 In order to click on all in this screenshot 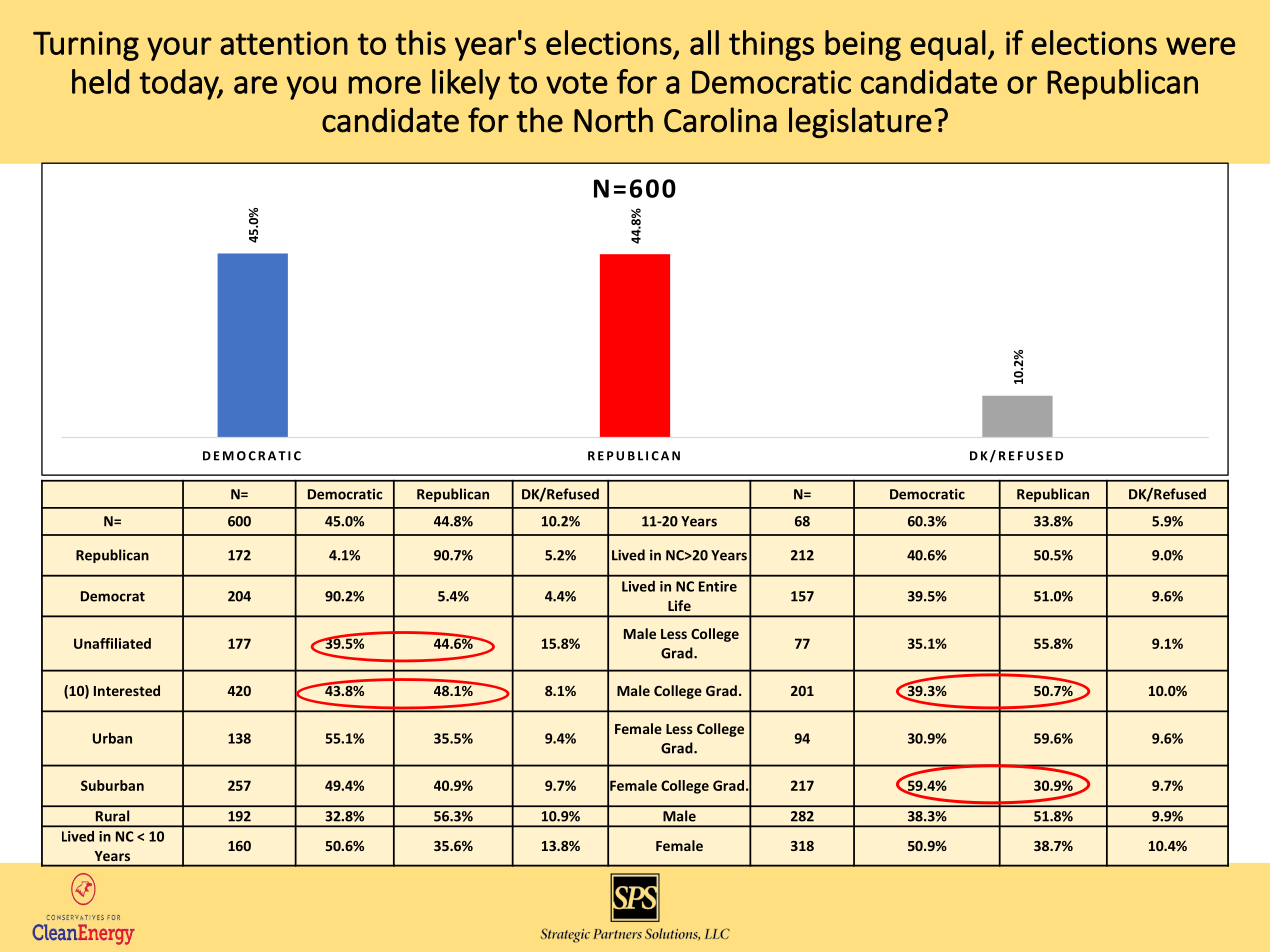, I will do `click(704, 42)`.
